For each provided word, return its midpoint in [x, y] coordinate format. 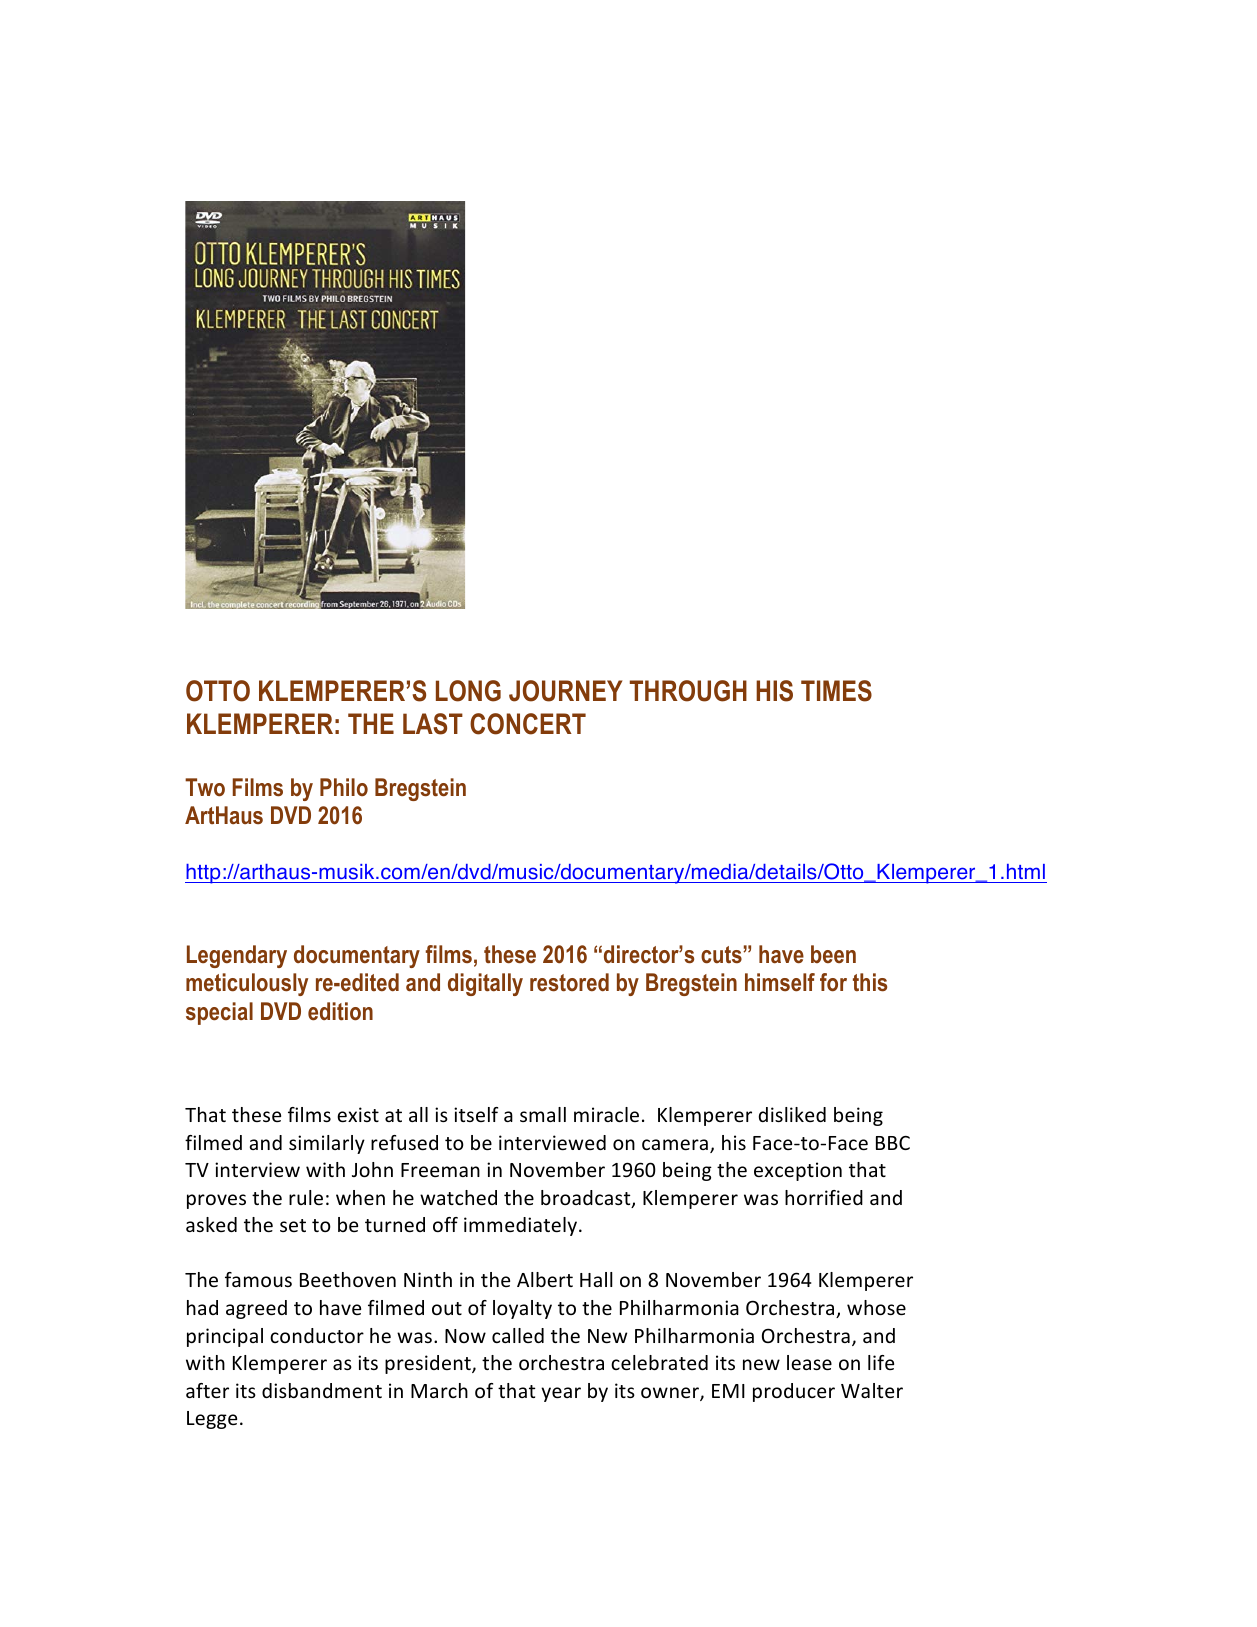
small [543, 1114]
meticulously [247, 984]
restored [569, 982]
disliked [792, 1114]
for [833, 982]
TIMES [836, 691]
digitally [485, 984]
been [833, 954]
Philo [344, 787]
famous [258, 1279]
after [207, 1390]
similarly [327, 1144]
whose [876, 1307]
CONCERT [528, 724]
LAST [433, 724]
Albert [545, 1279]
